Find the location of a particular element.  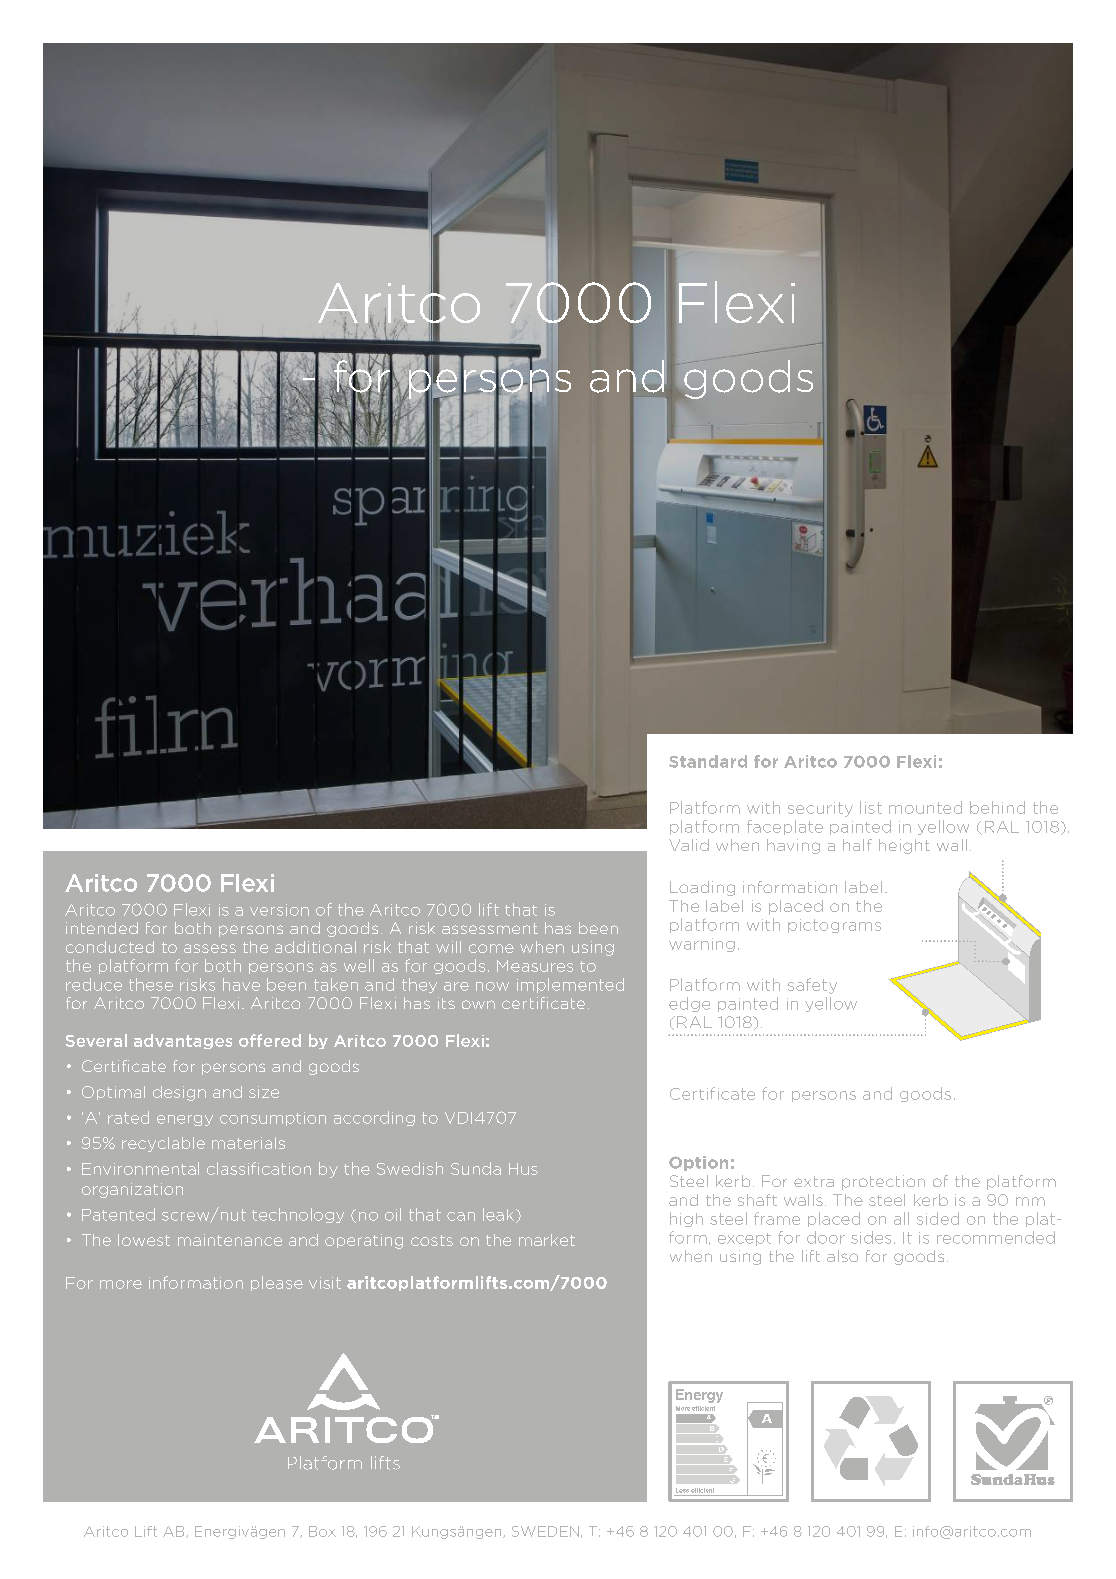

version is located at coordinates (279, 910).
